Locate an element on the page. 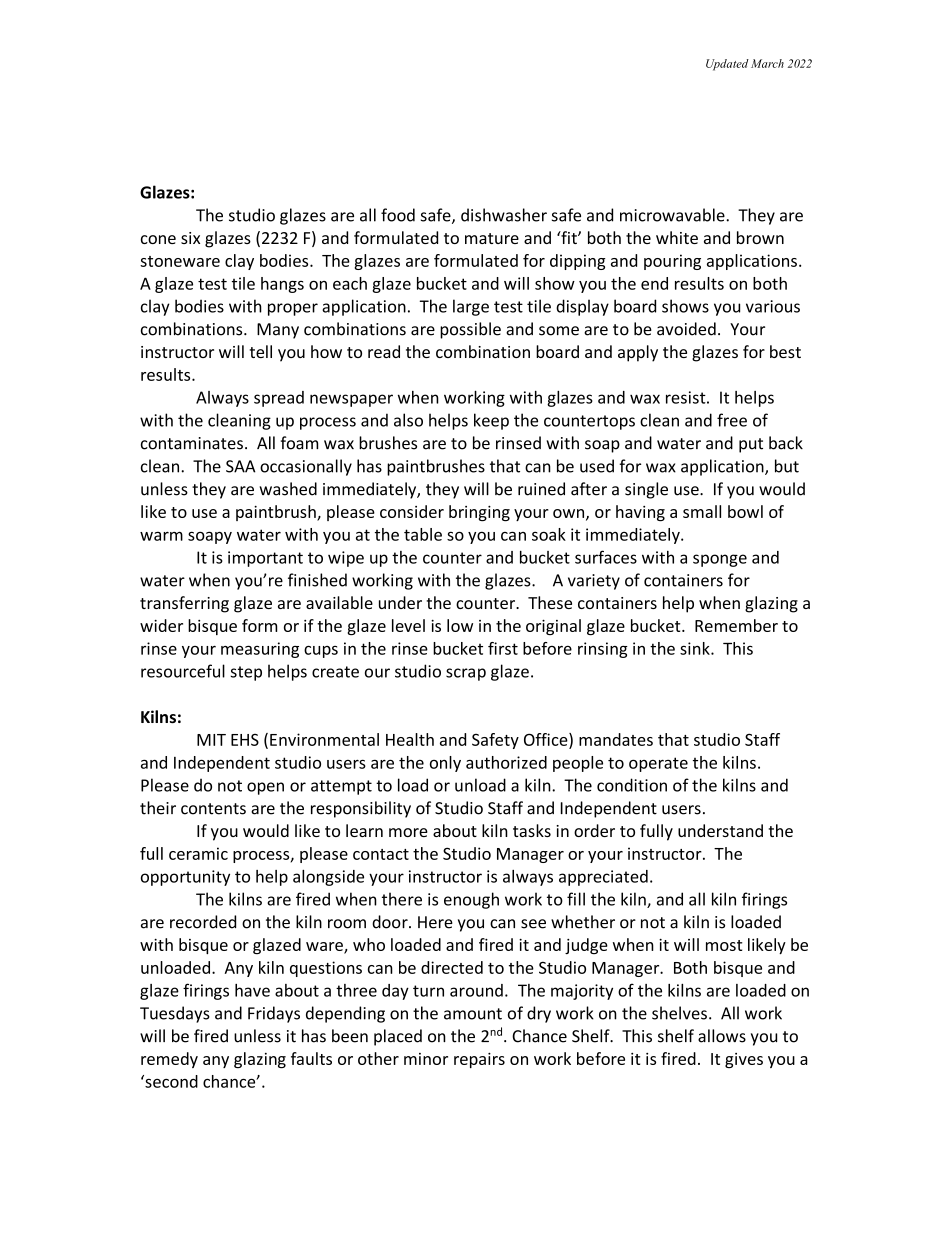 This image has width=952, height=1233. EHS is located at coordinates (245, 740).
